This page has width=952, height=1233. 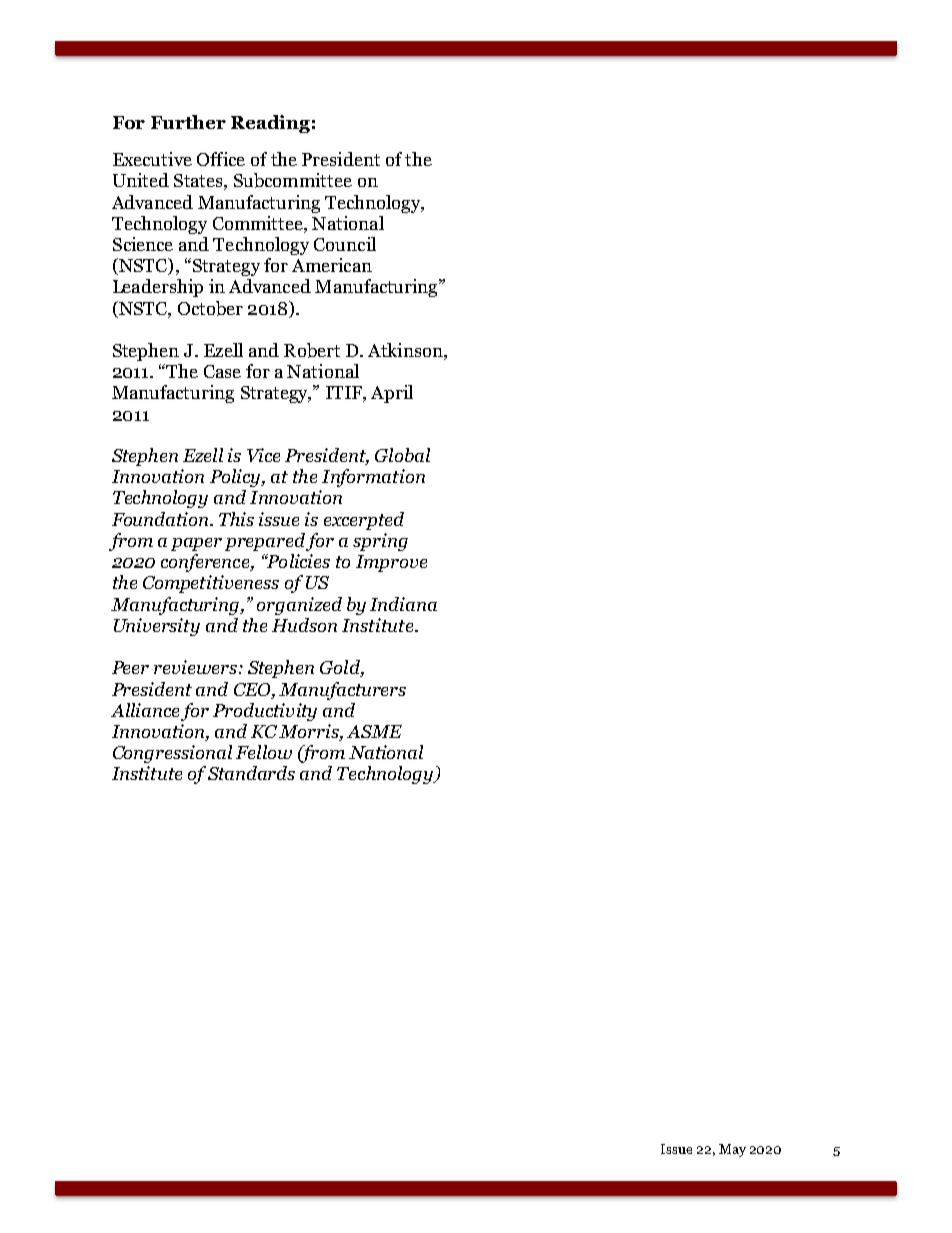 I want to click on Atkinson, so click(x=406, y=351).
